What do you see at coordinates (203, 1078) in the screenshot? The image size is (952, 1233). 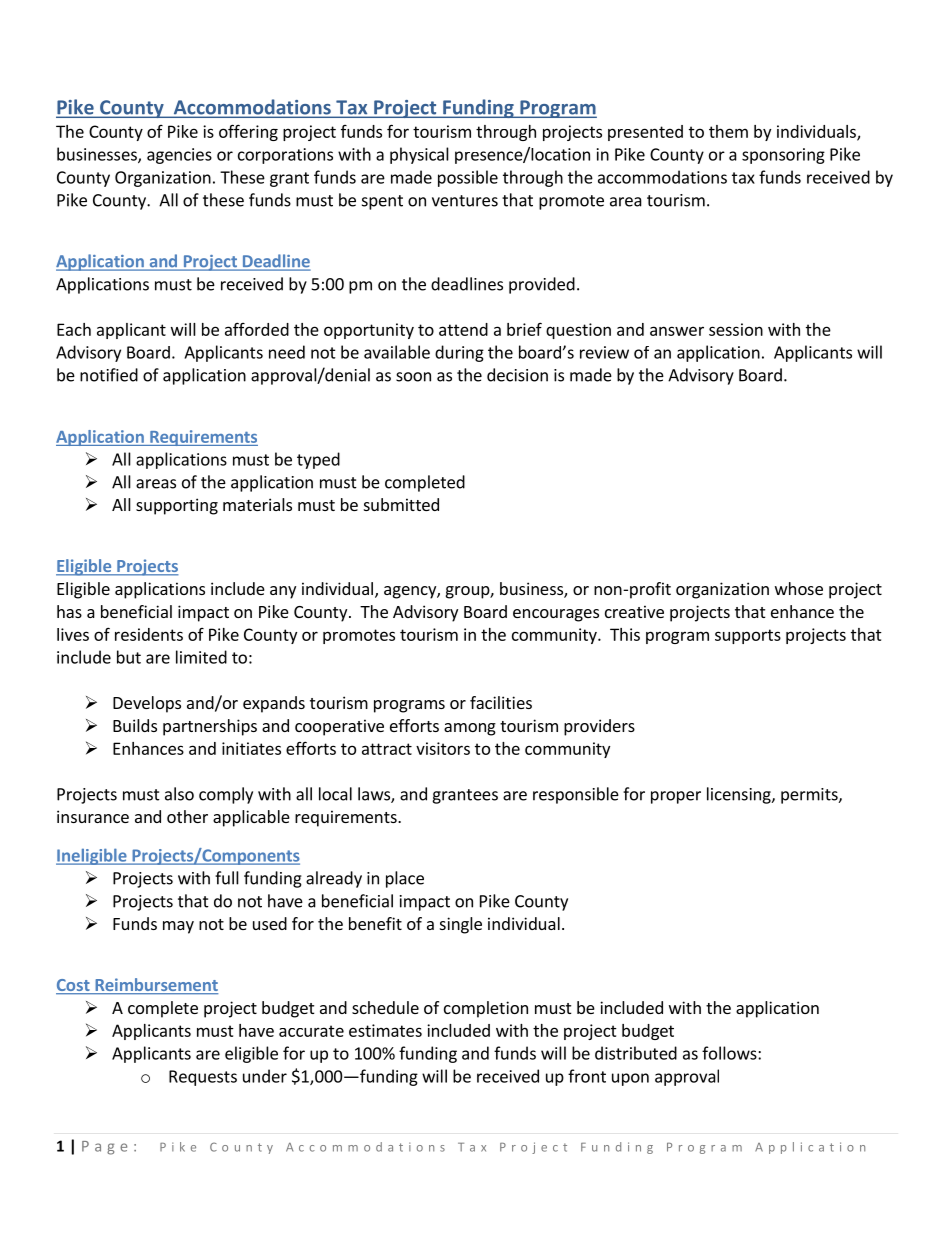 I see `Requests` at bounding box center [203, 1078].
